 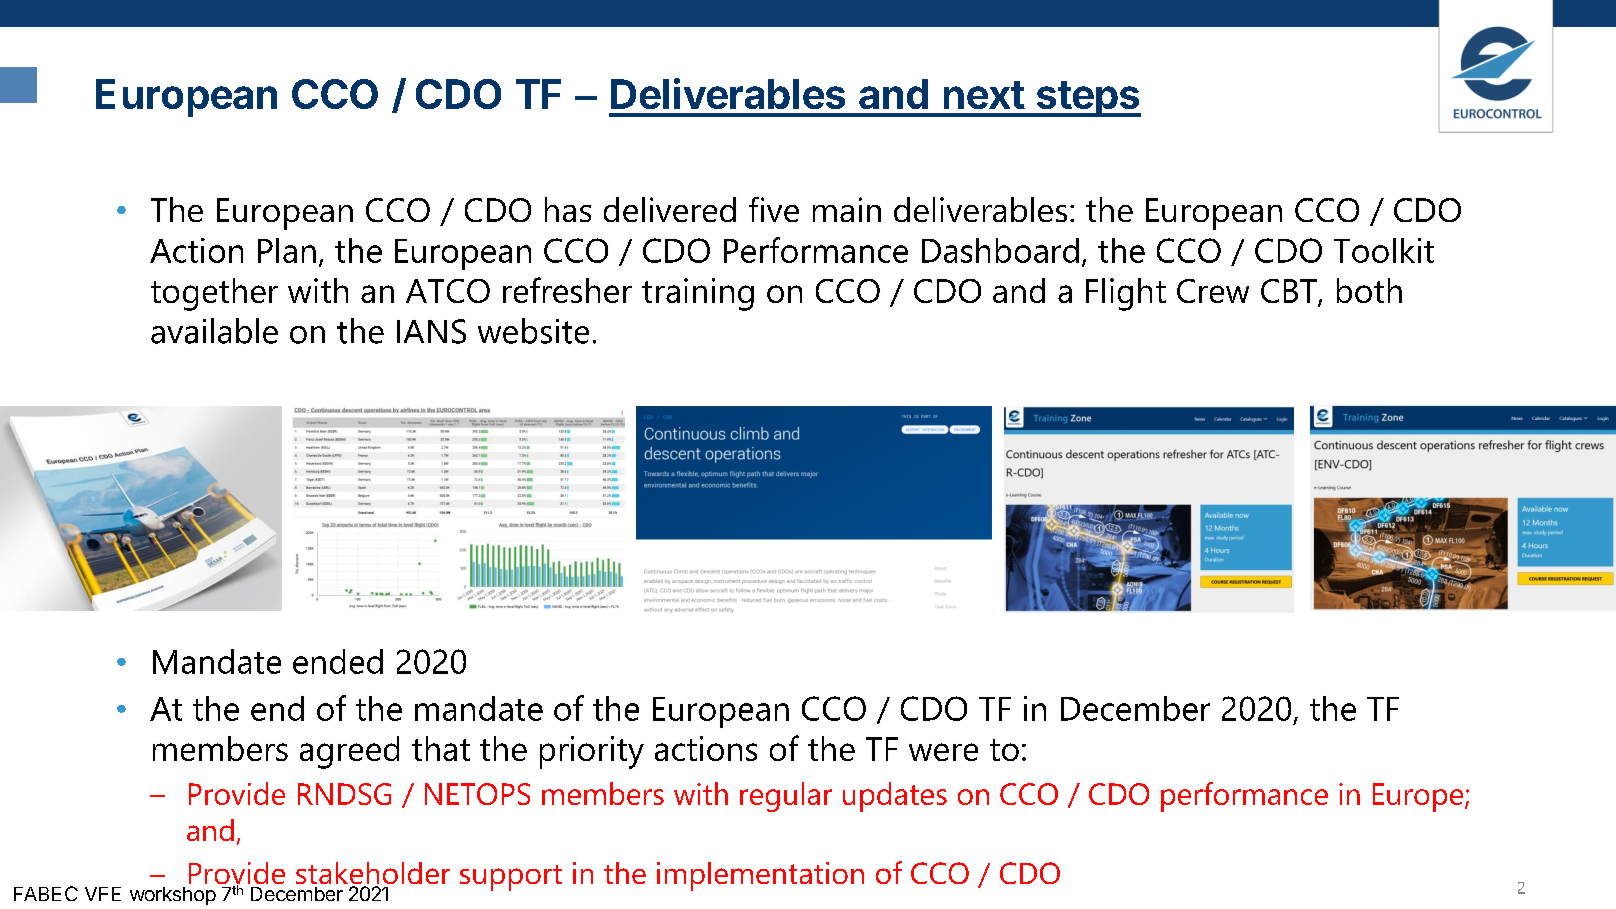 What do you see at coordinates (984, 95) in the page?
I see `next` at bounding box center [984, 95].
